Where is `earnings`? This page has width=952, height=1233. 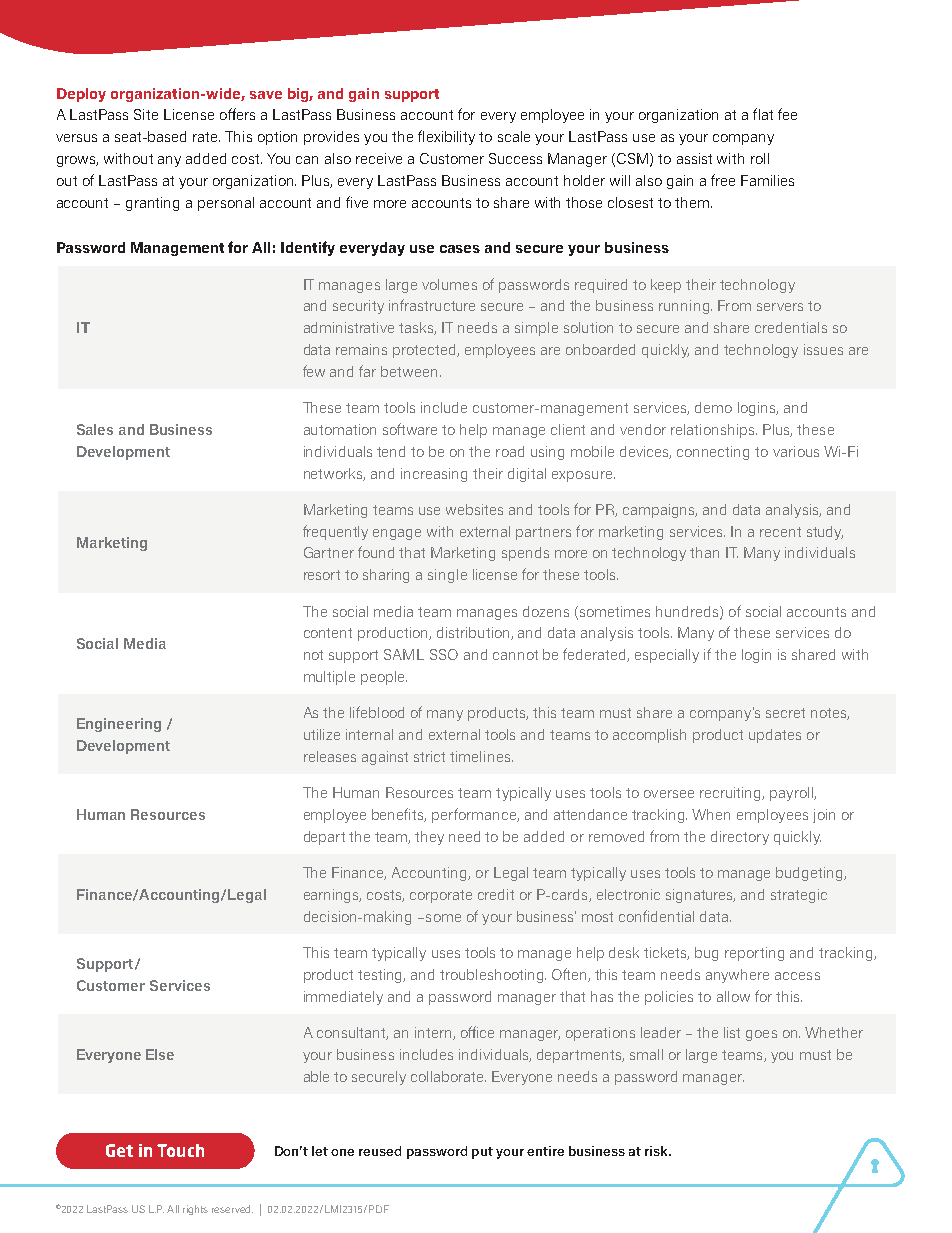 earnings is located at coordinates (332, 896).
